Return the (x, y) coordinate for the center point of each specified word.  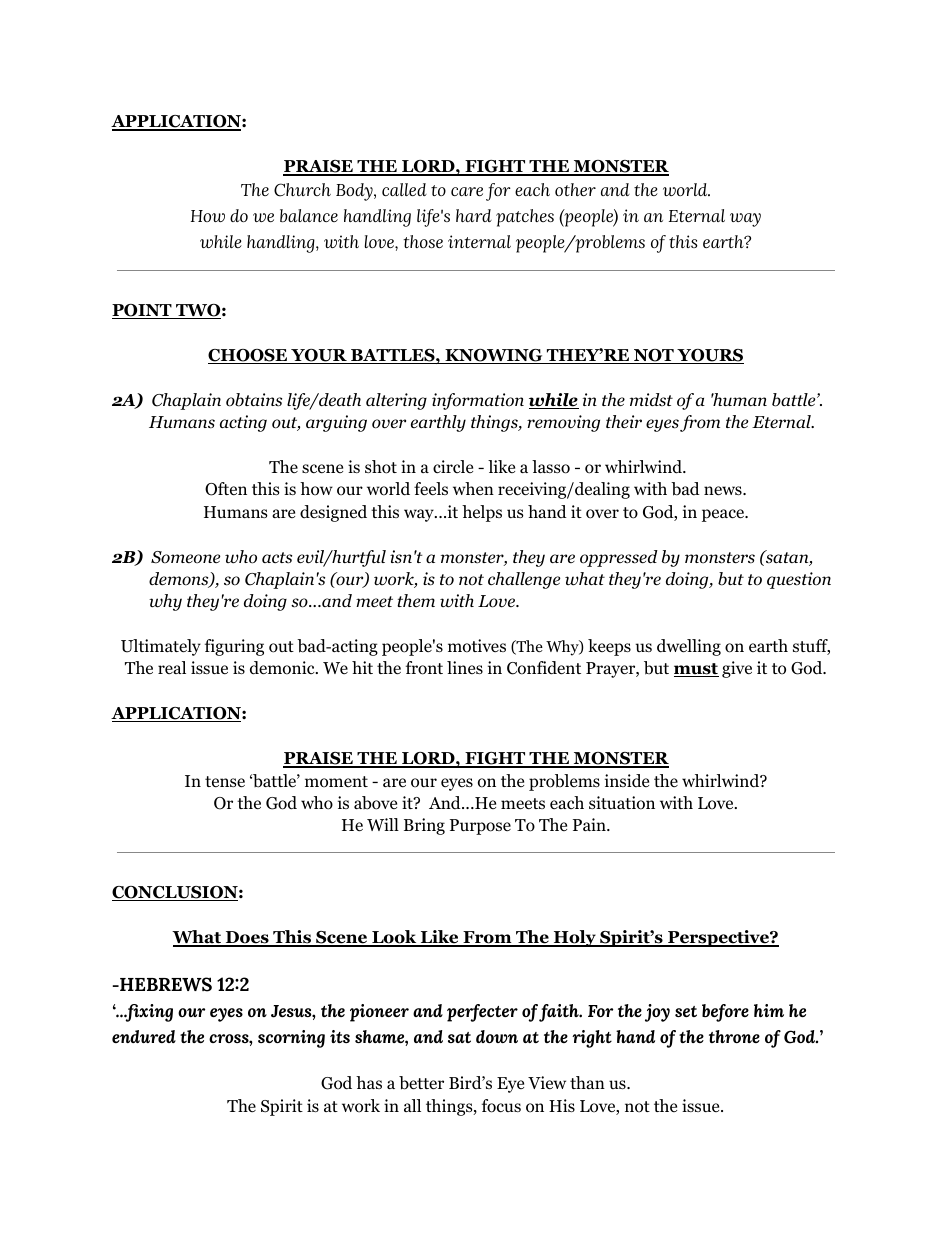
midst (651, 400)
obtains (254, 400)
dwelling (689, 647)
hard (474, 215)
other (575, 189)
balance (309, 215)
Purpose (480, 827)
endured (144, 1036)
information (478, 401)
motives (477, 646)
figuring (234, 647)
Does (247, 938)
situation (622, 803)
